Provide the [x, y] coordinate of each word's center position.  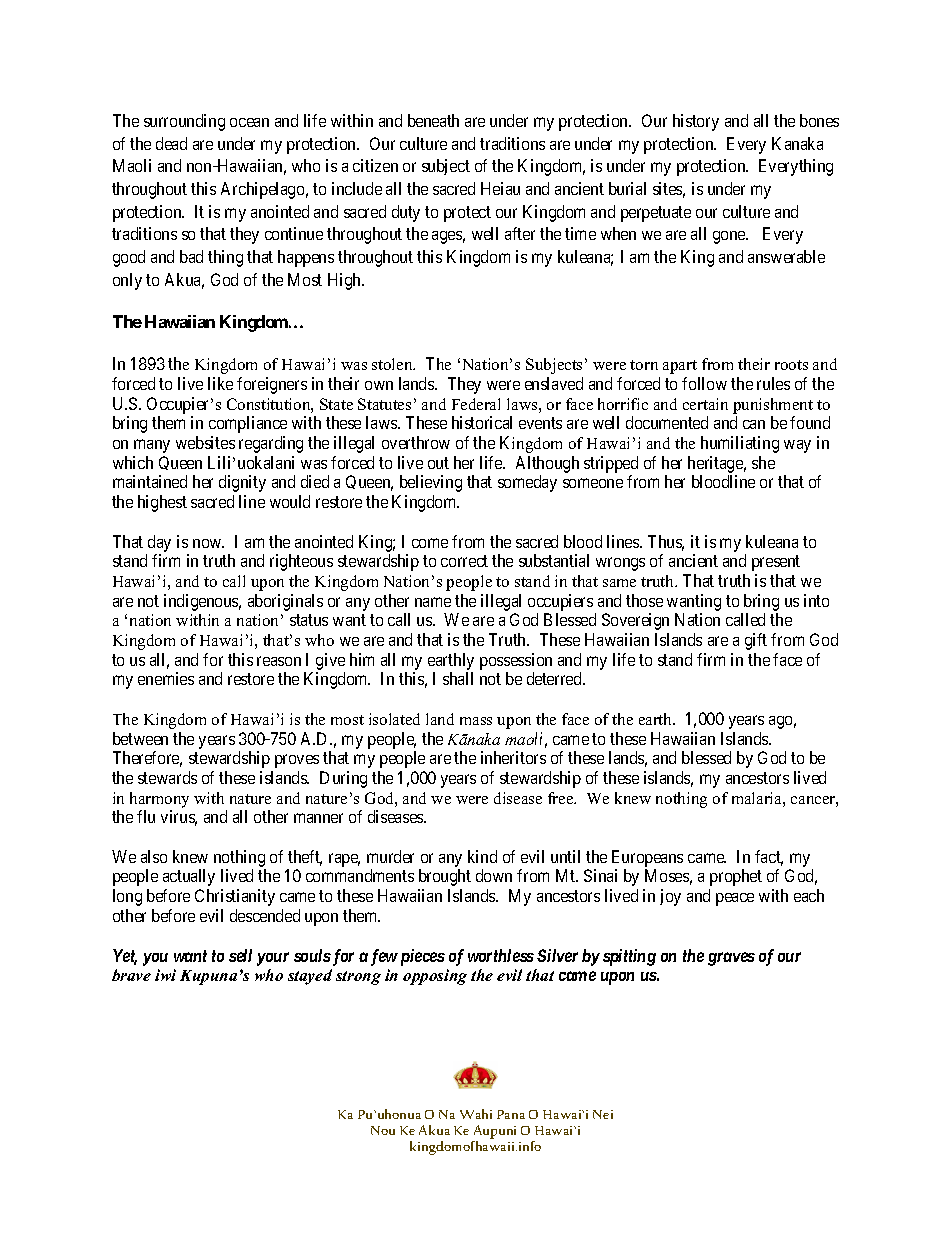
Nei [603, 1114]
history [696, 122]
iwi [165, 975]
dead [171, 143]
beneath [433, 120]
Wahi [476, 1114]
